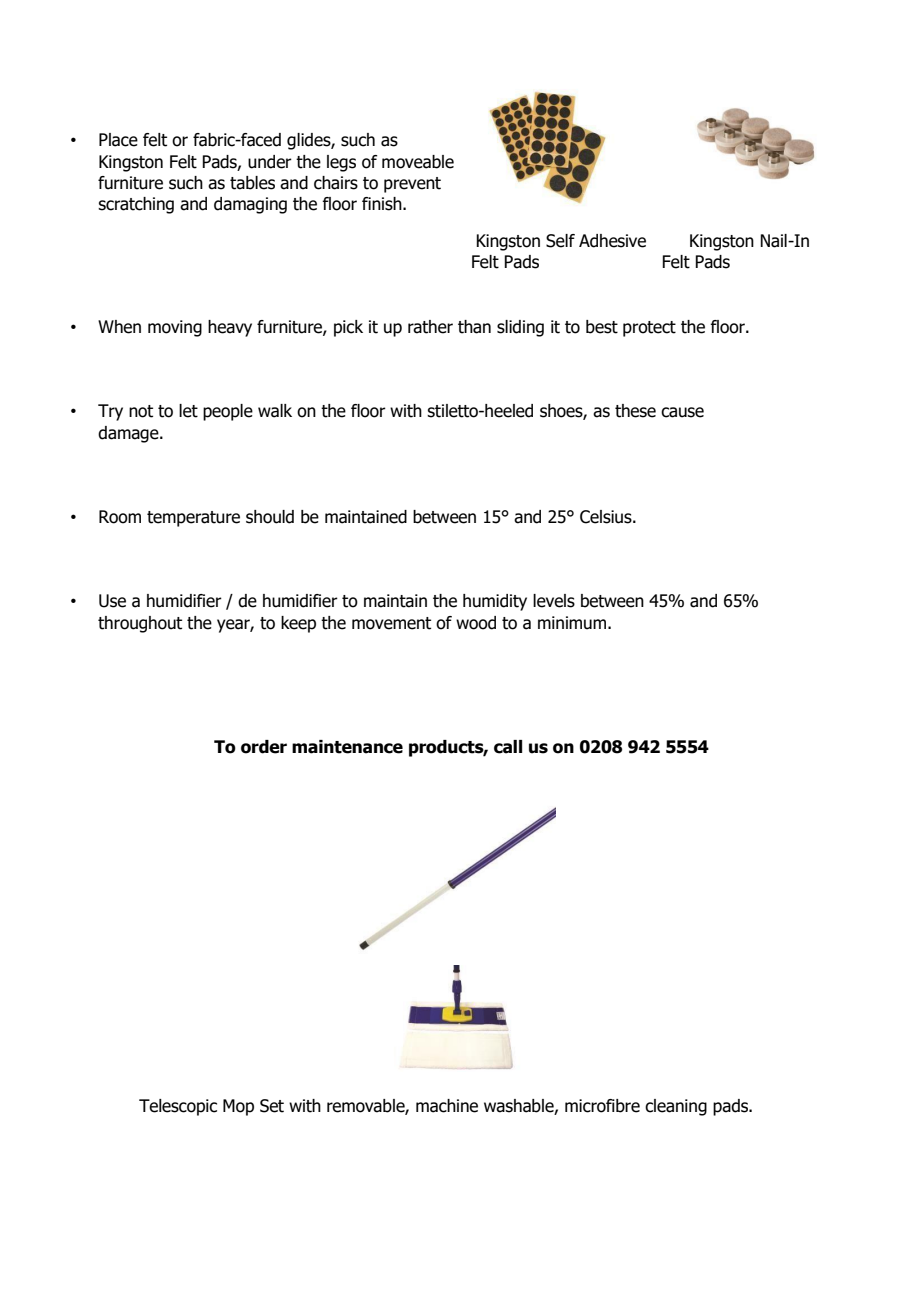 The height and width of the screenshot is (1308, 924). What do you see at coordinates (418, 162) in the screenshot?
I see `moveable` at bounding box center [418, 162].
